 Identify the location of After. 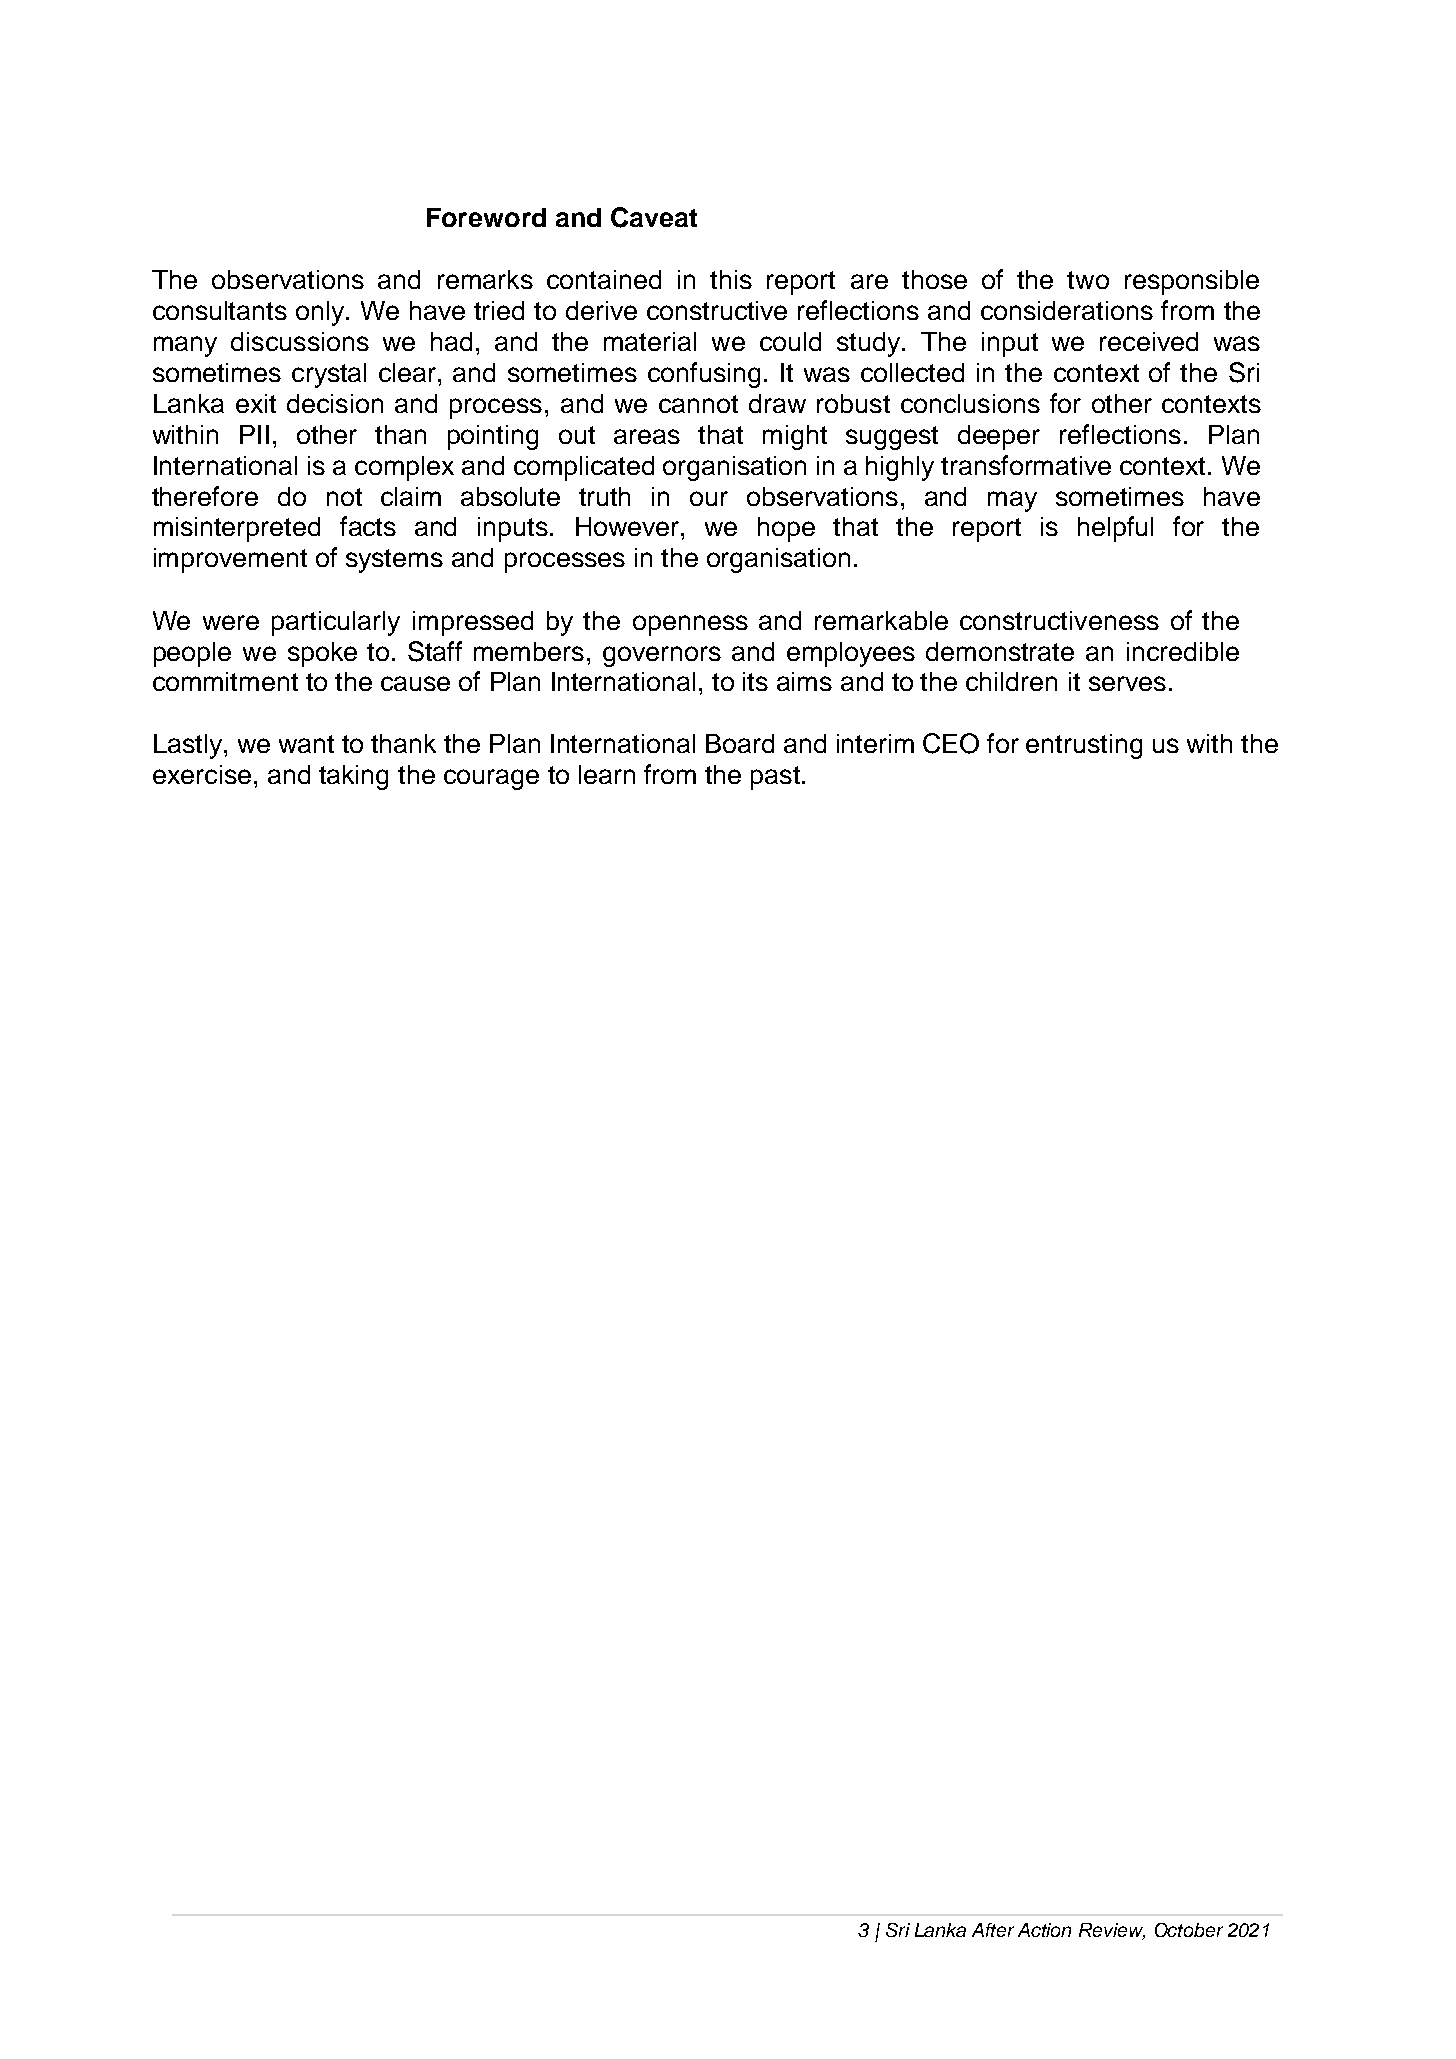
(993, 1930).
